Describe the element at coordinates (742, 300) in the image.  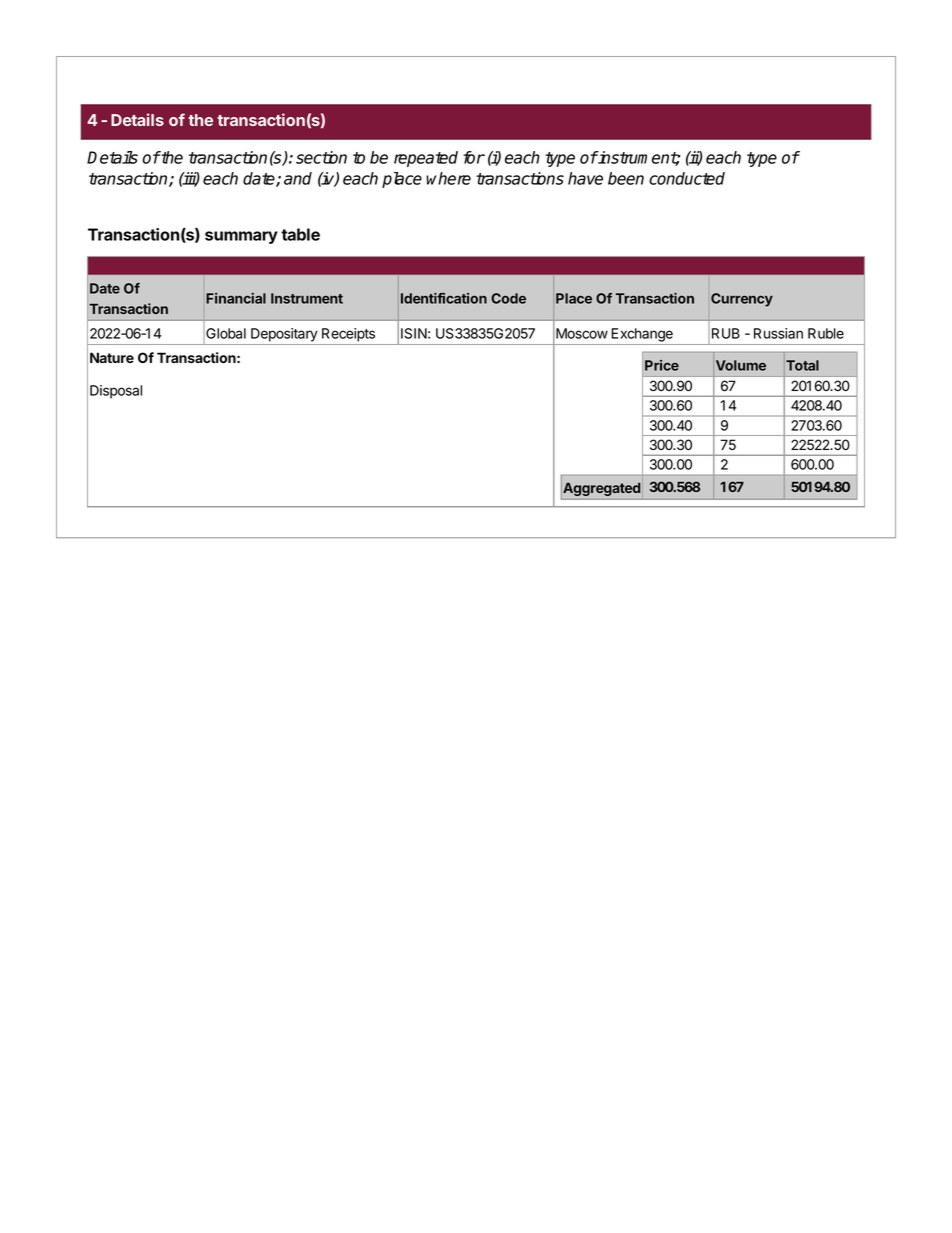
I see `Currency` at that location.
